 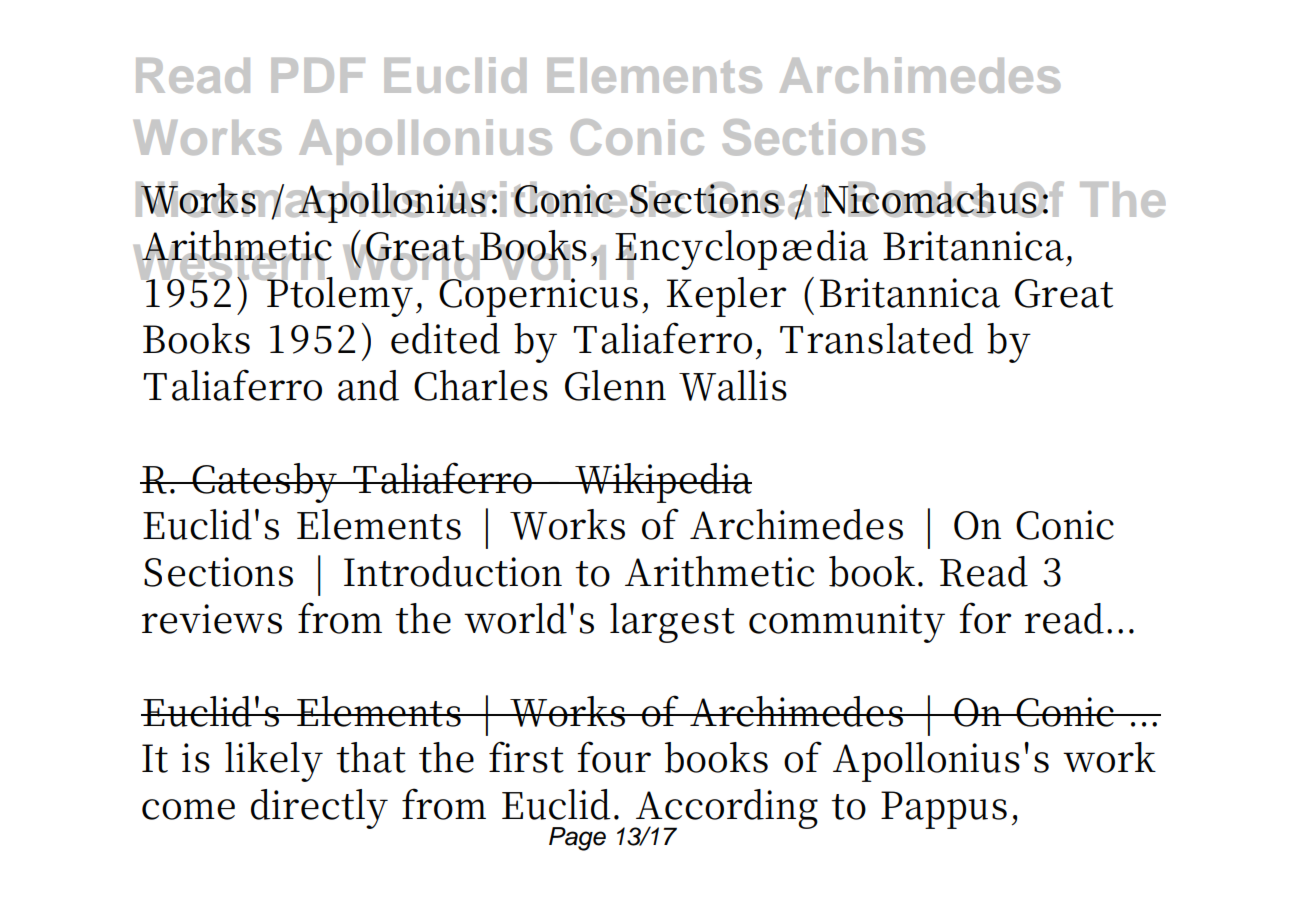 I want to click on reviews, so click(x=212, y=619).
